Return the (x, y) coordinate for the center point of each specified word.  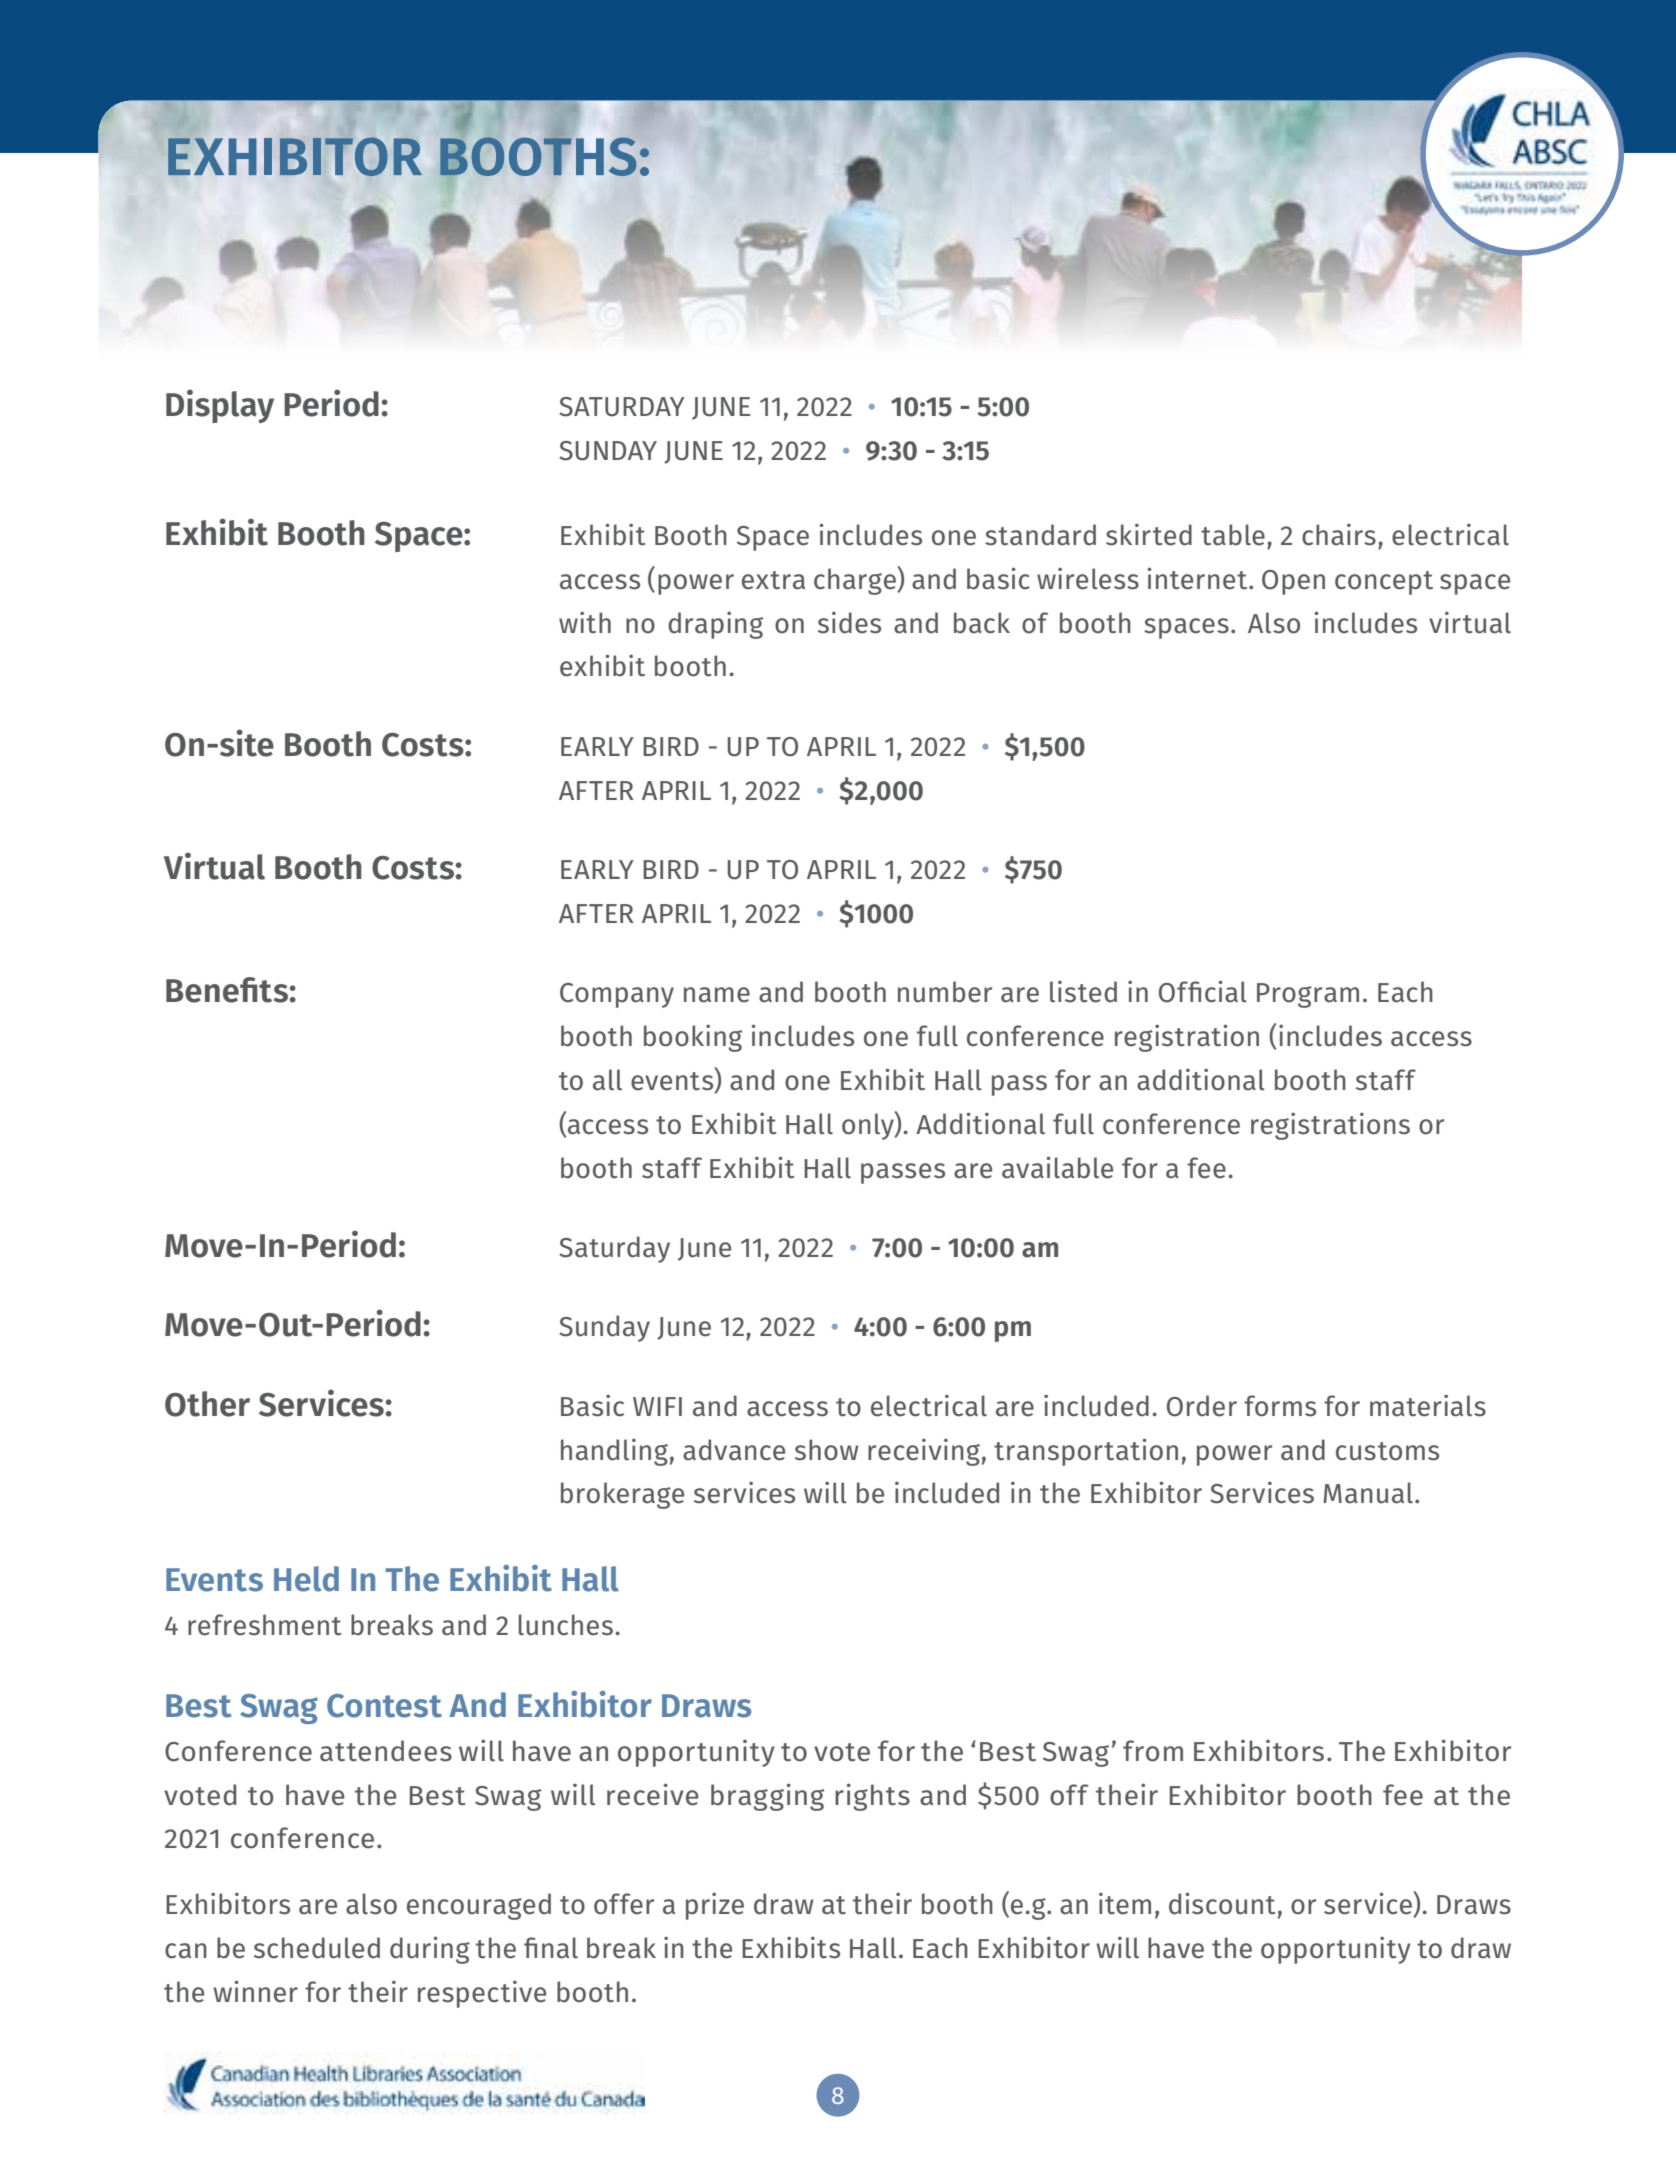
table (1233, 535)
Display (220, 406)
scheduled (317, 1948)
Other (207, 1404)
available (1057, 1167)
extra (773, 580)
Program (1308, 995)
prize (715, 1906)
